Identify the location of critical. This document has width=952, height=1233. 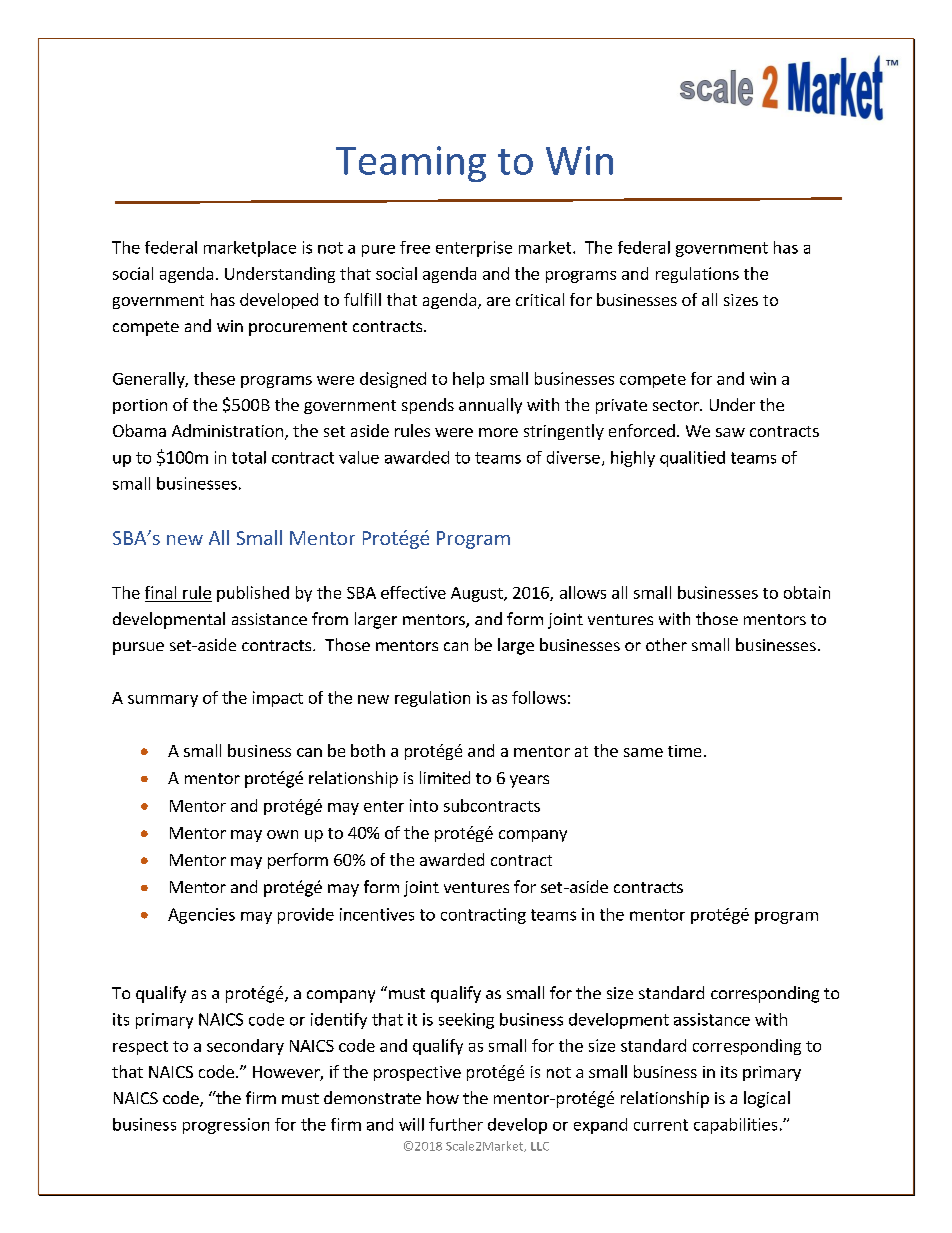
(540, 299).
